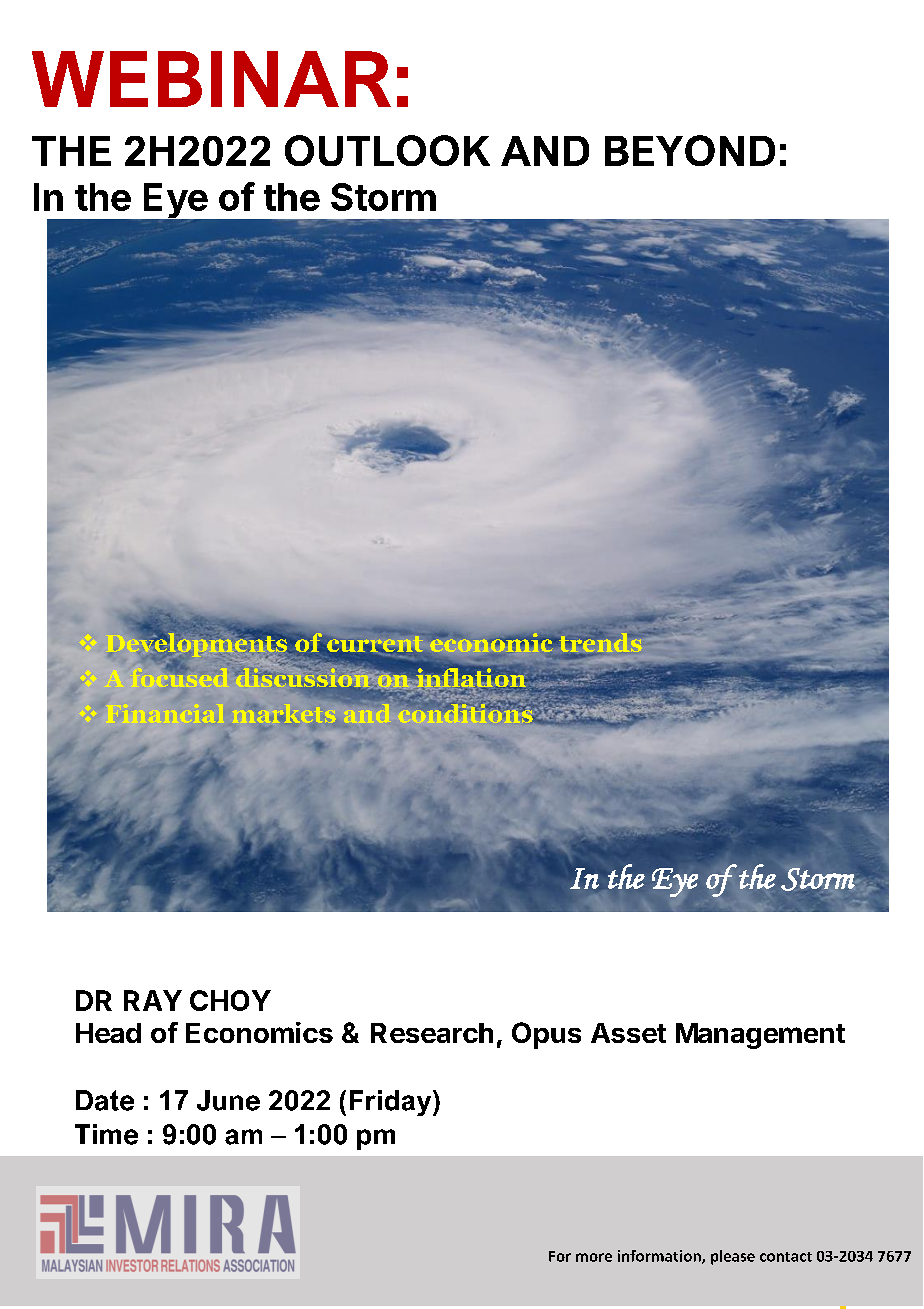 The height and width of the document is (1309, 924). Describe the element at coordinates (760, 1036) in the document. I see `Management` at that location.
